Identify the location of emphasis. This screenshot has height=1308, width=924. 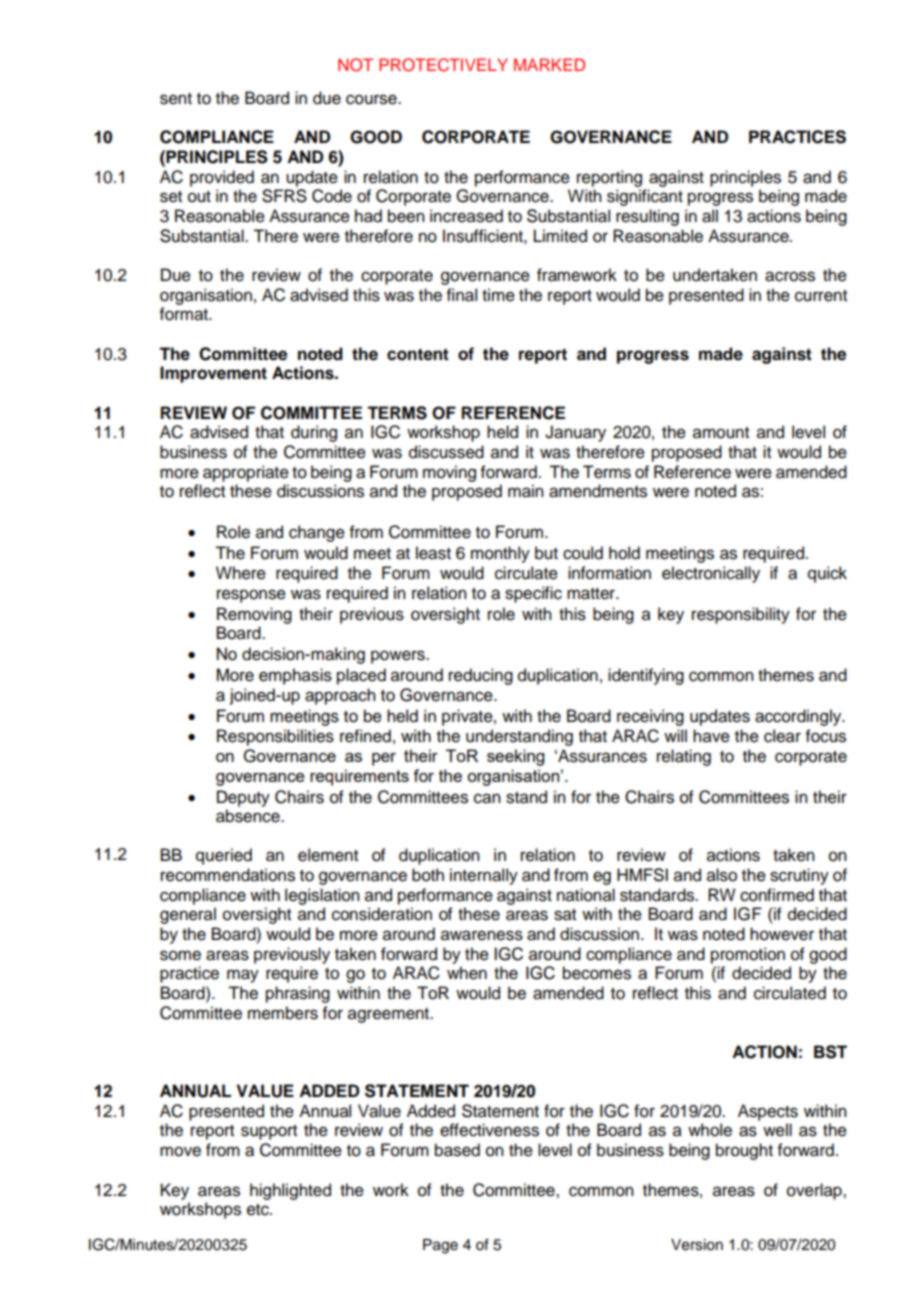
(295, 676).
